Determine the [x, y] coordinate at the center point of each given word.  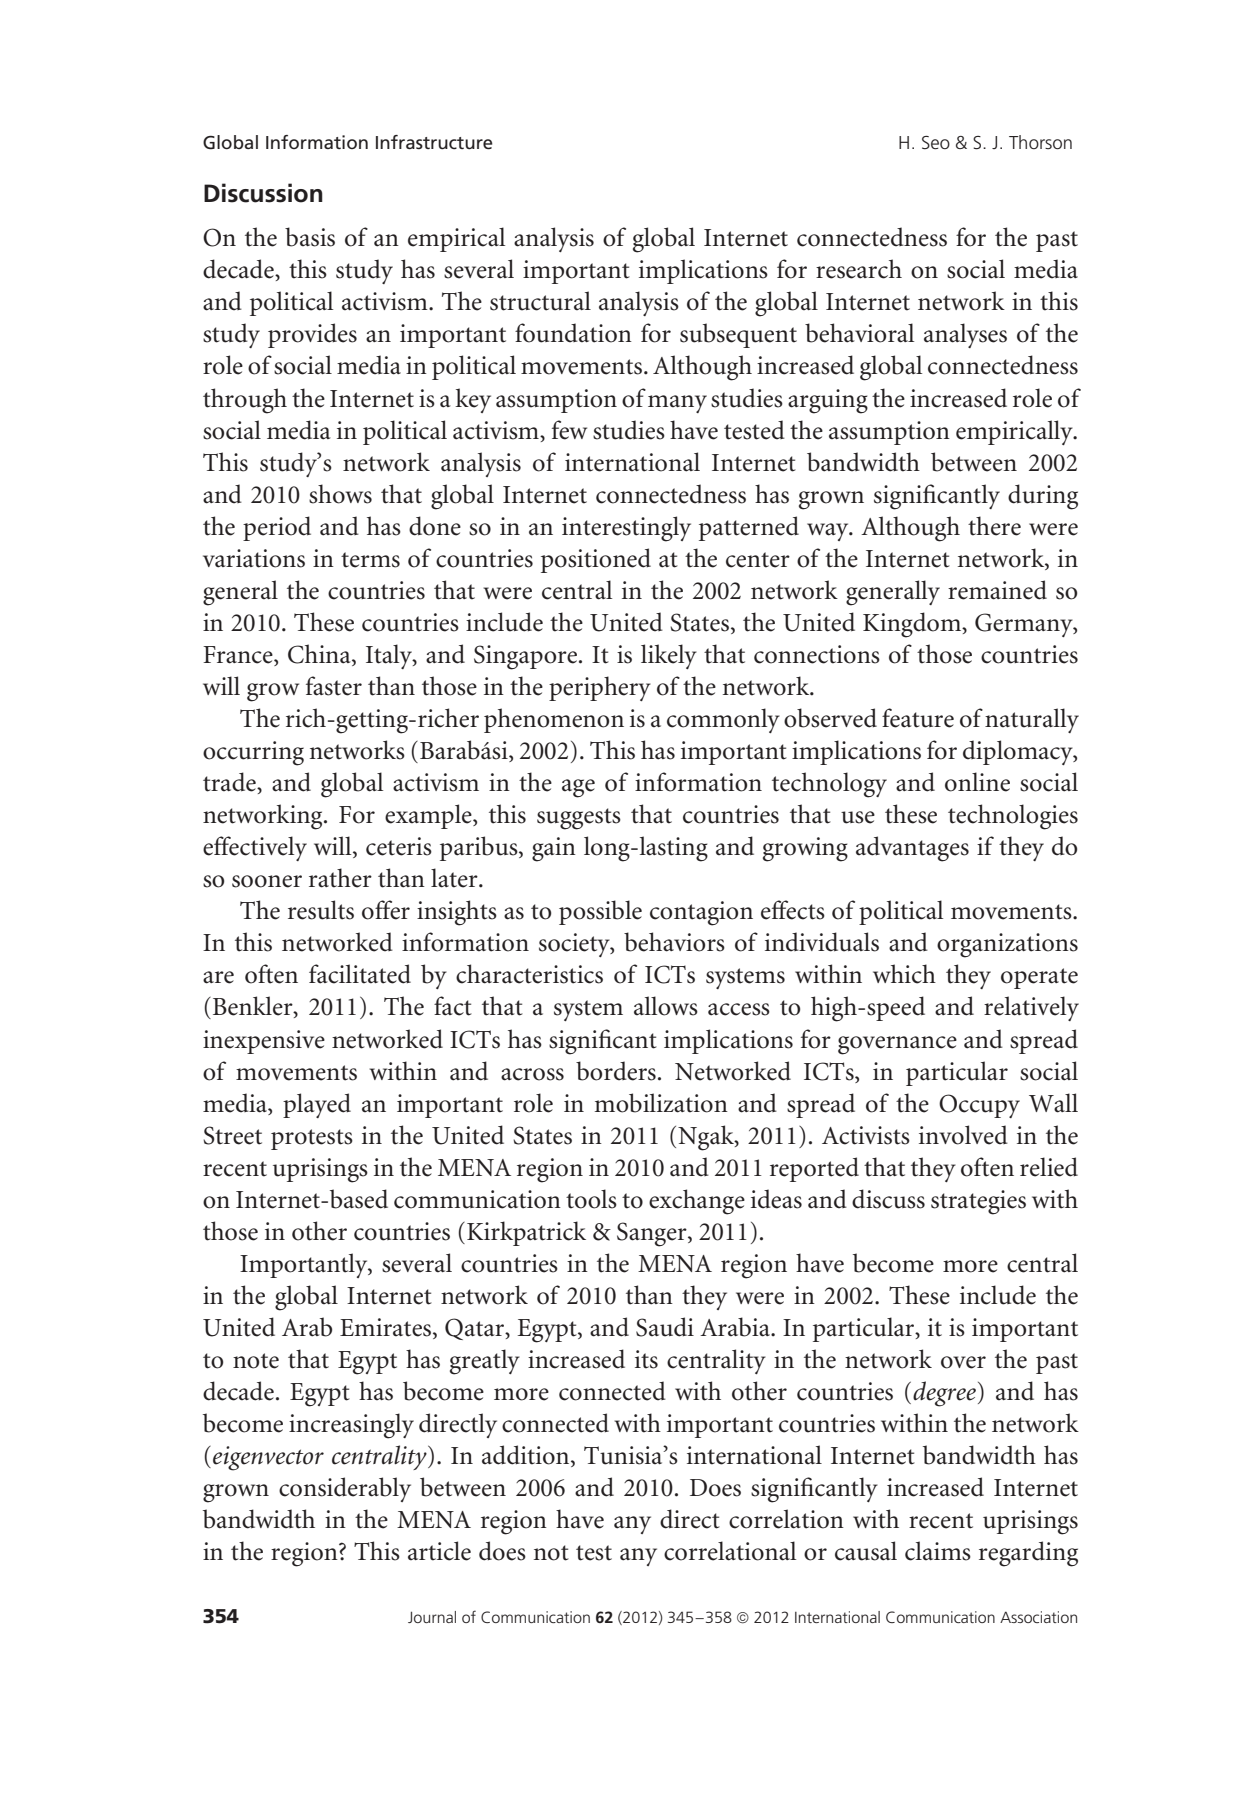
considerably [345, 1489]
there [994, 526]
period [277, 528]
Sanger [653, 1234]
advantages [912, 849]
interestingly [626, 529]
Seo [936, 142]
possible [600, 912]
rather [340, 878]
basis [310, 237]
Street [232, 1135]
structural [540, 301]
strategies [978, 1202]
